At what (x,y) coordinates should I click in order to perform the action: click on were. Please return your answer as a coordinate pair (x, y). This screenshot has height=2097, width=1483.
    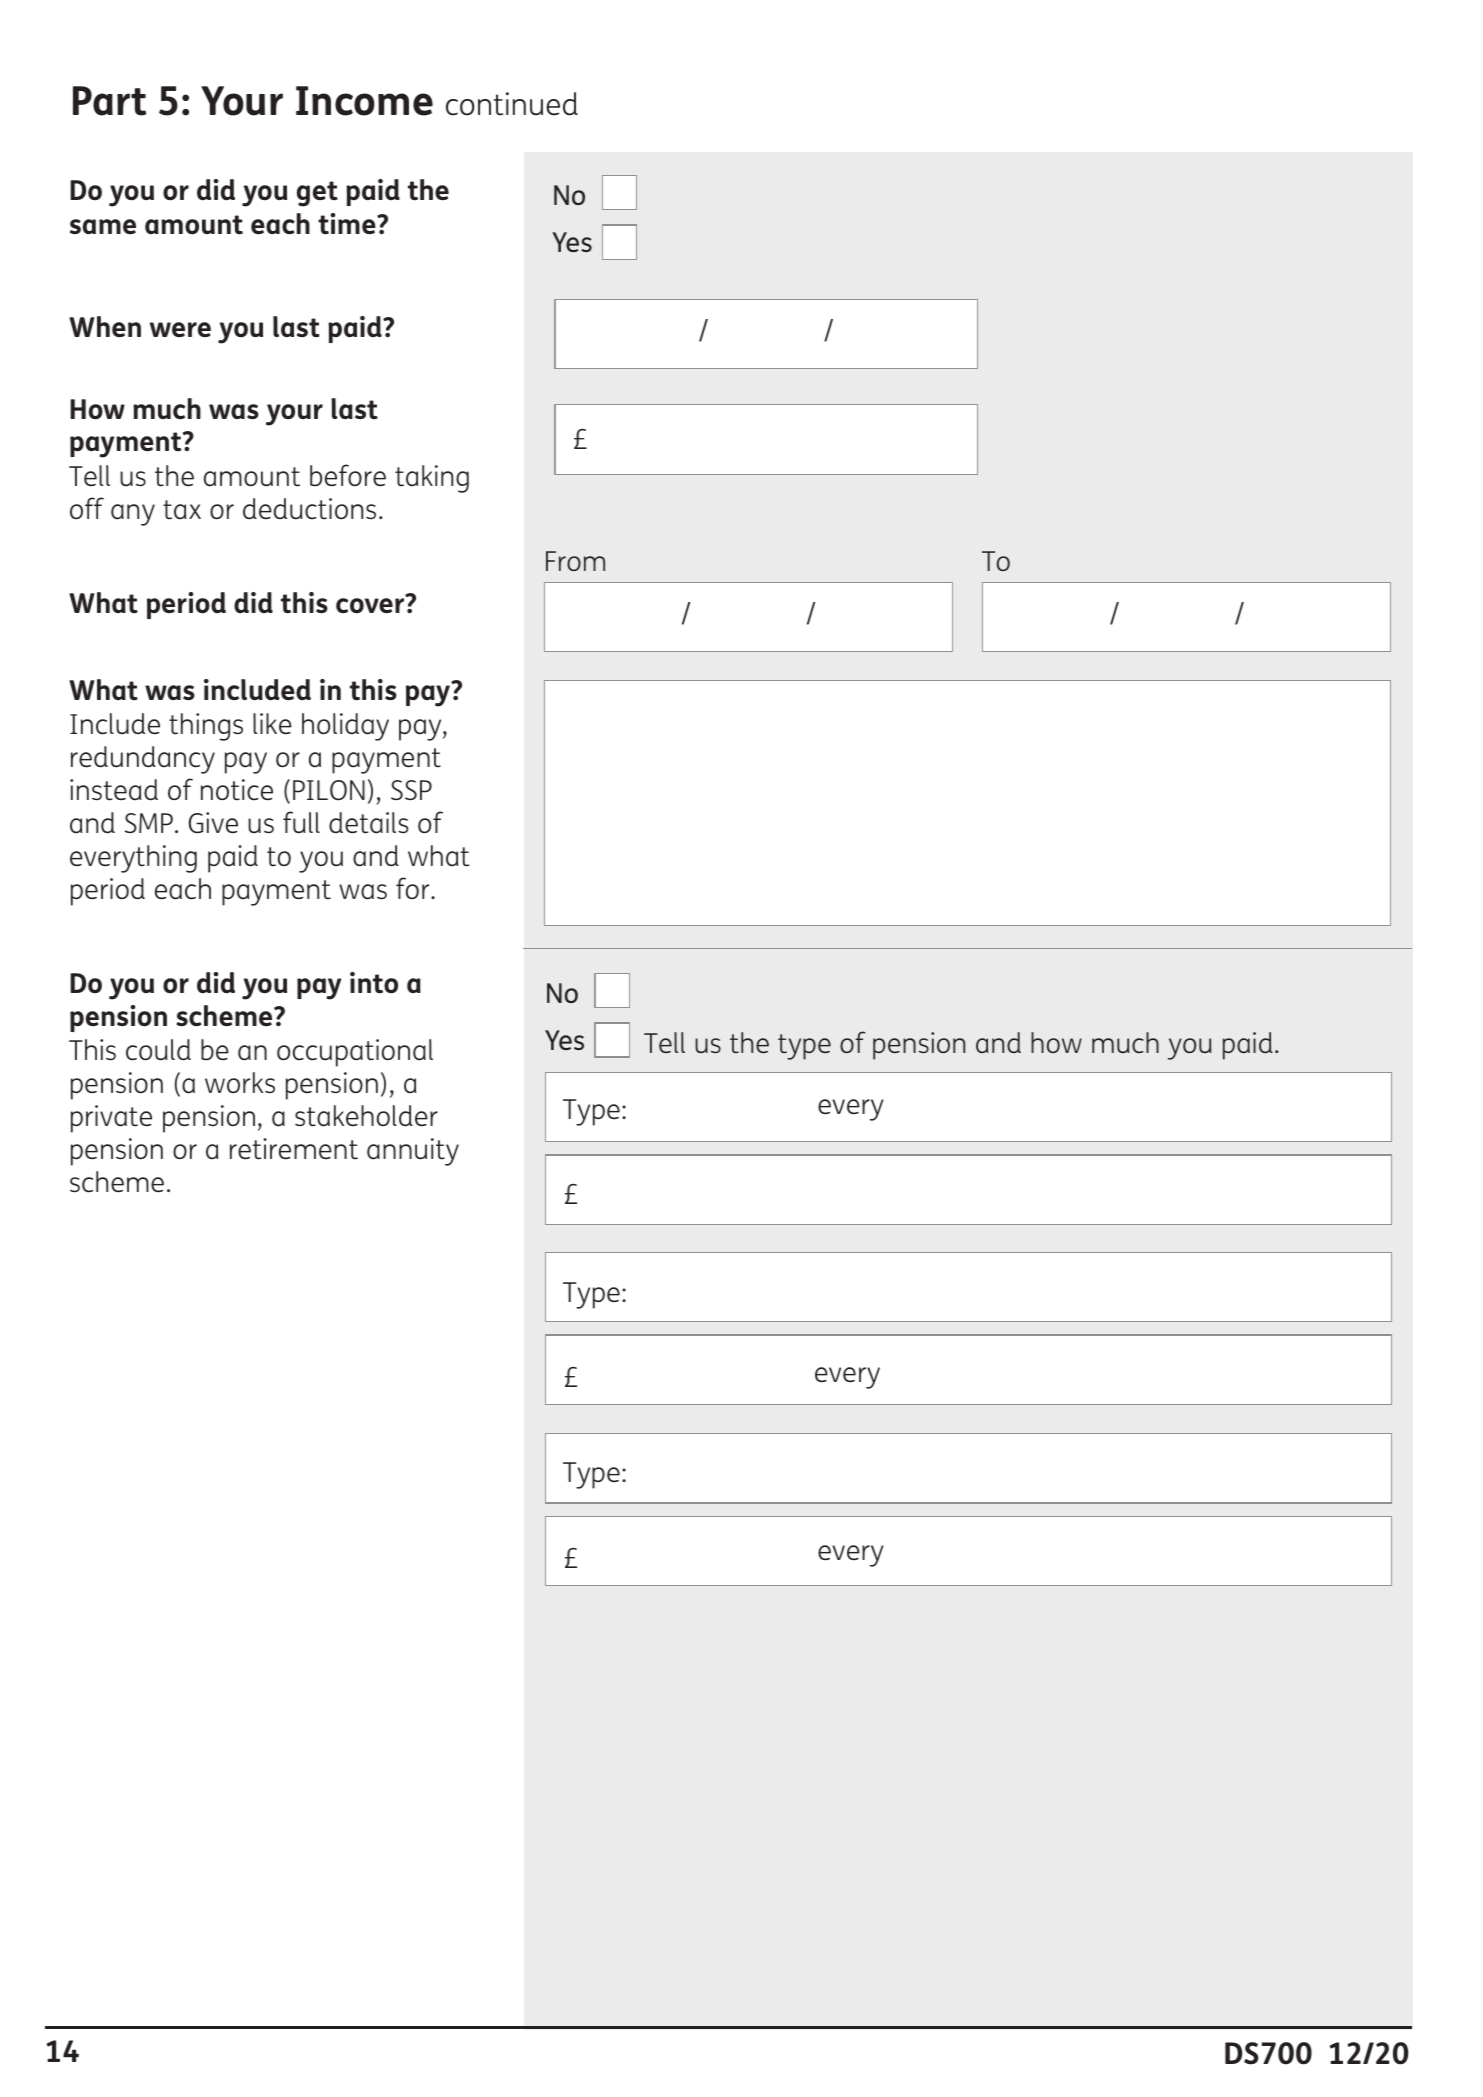
    Looking at the image, I should click on (180, 329).
